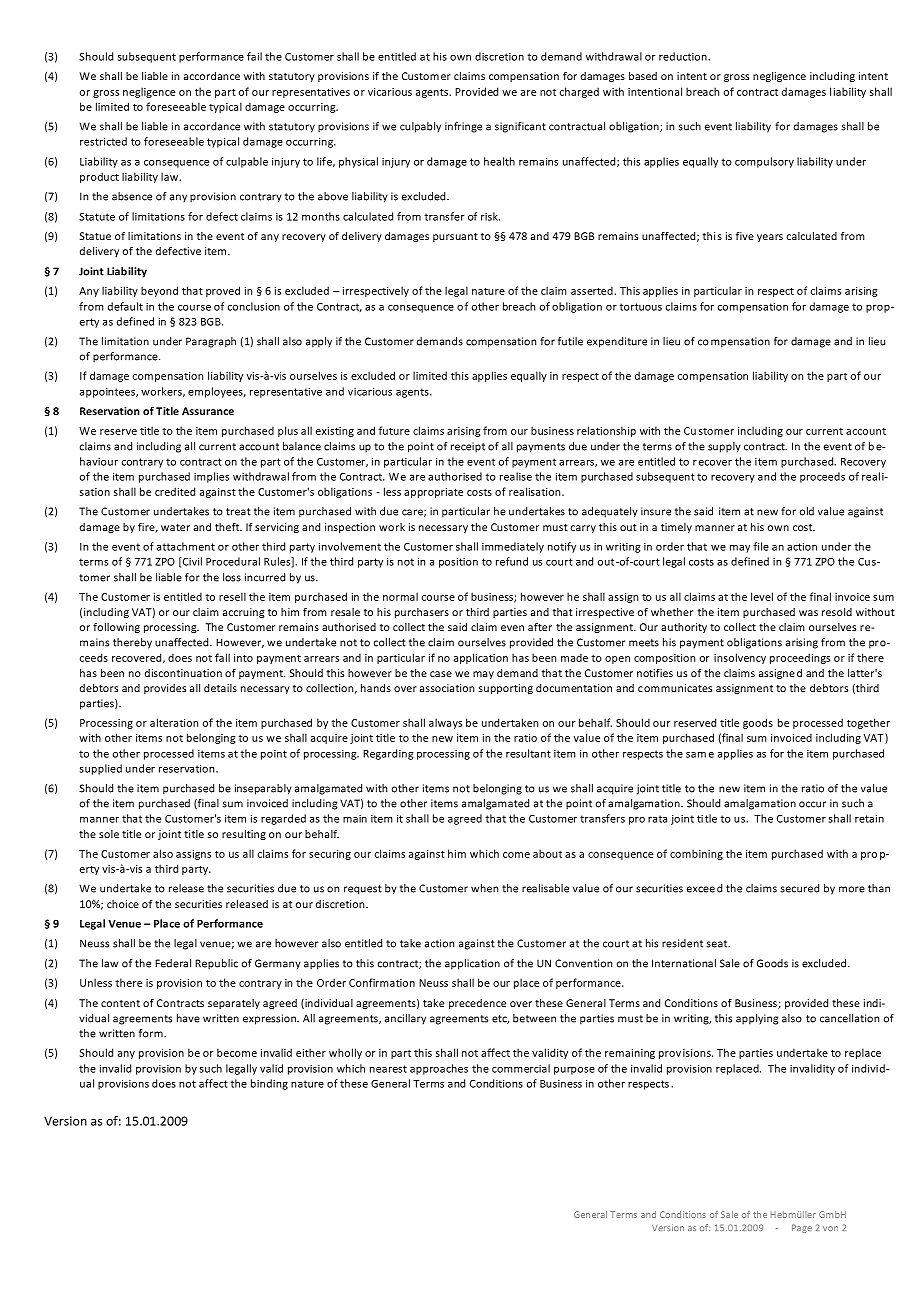 The height and width of the screenshot is (1308, 924). What do you see at coordinates (800, 658) in the screenshot?
I see `proceedings` at bounding box center [800, 658].
